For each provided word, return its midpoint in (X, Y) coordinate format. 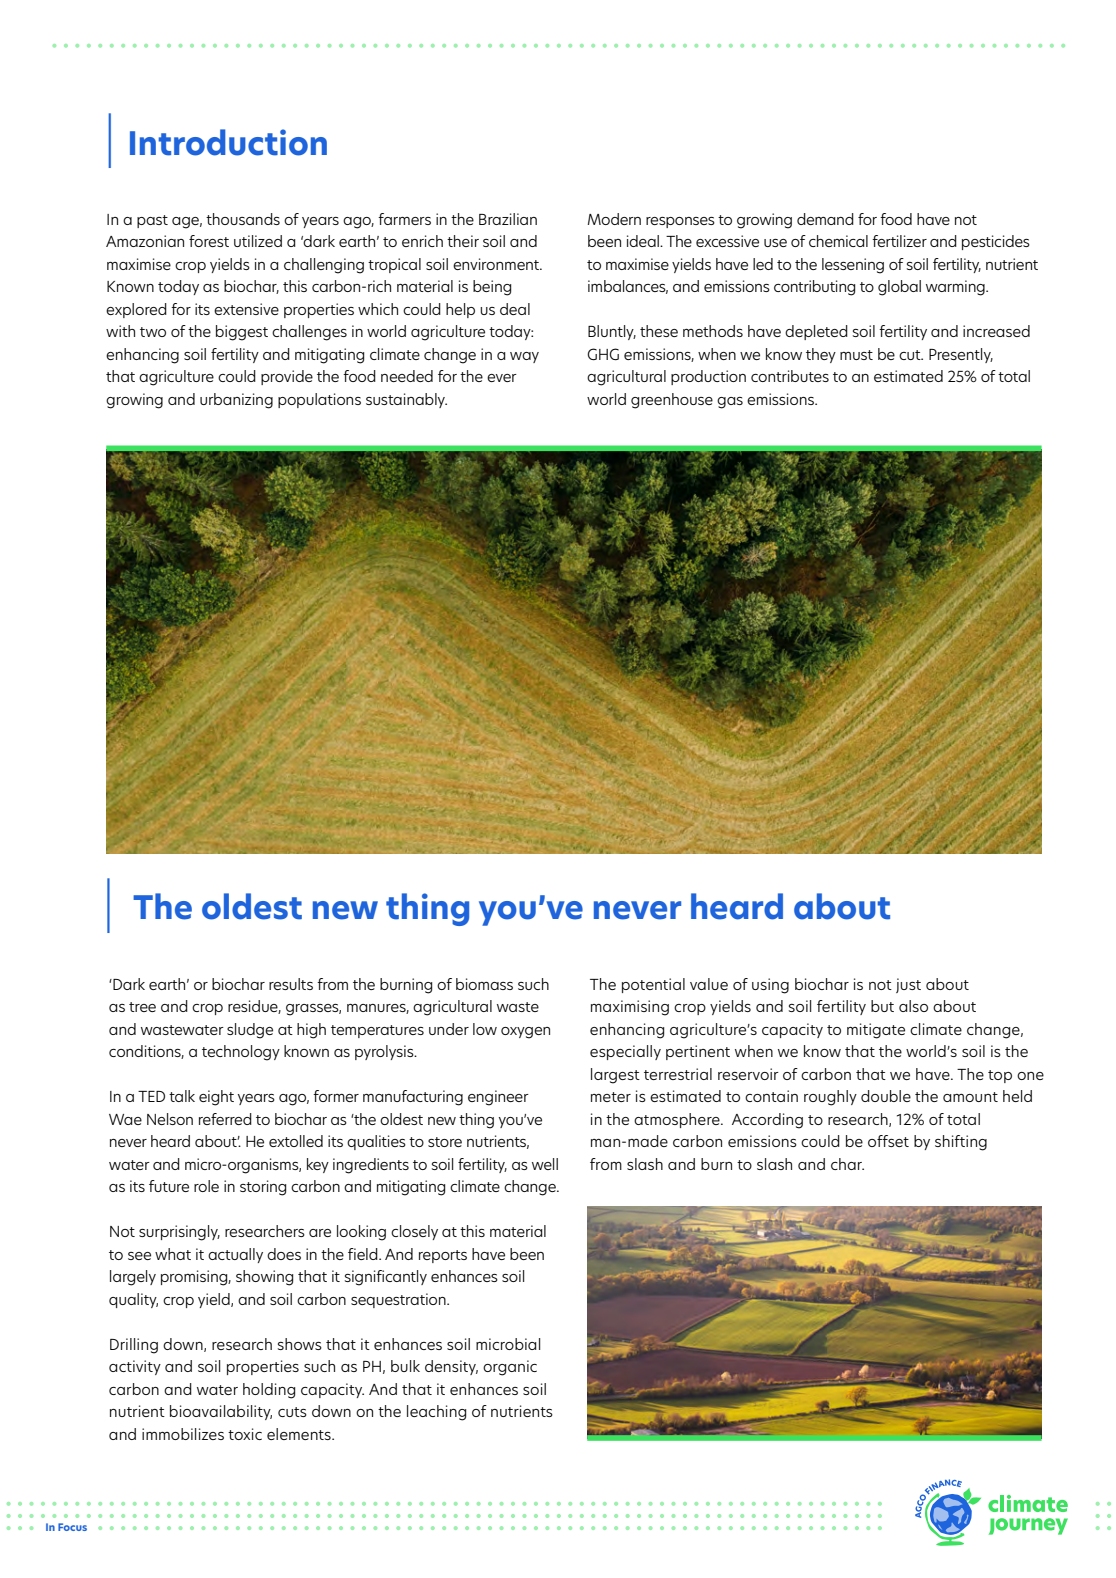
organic (510, 1368)
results (291, 984)
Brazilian (508, 219)
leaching (436, 1413)
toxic (245, 1434)
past (152, 221)
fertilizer (899, 241)
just (908, 985)
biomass (484, 984)
